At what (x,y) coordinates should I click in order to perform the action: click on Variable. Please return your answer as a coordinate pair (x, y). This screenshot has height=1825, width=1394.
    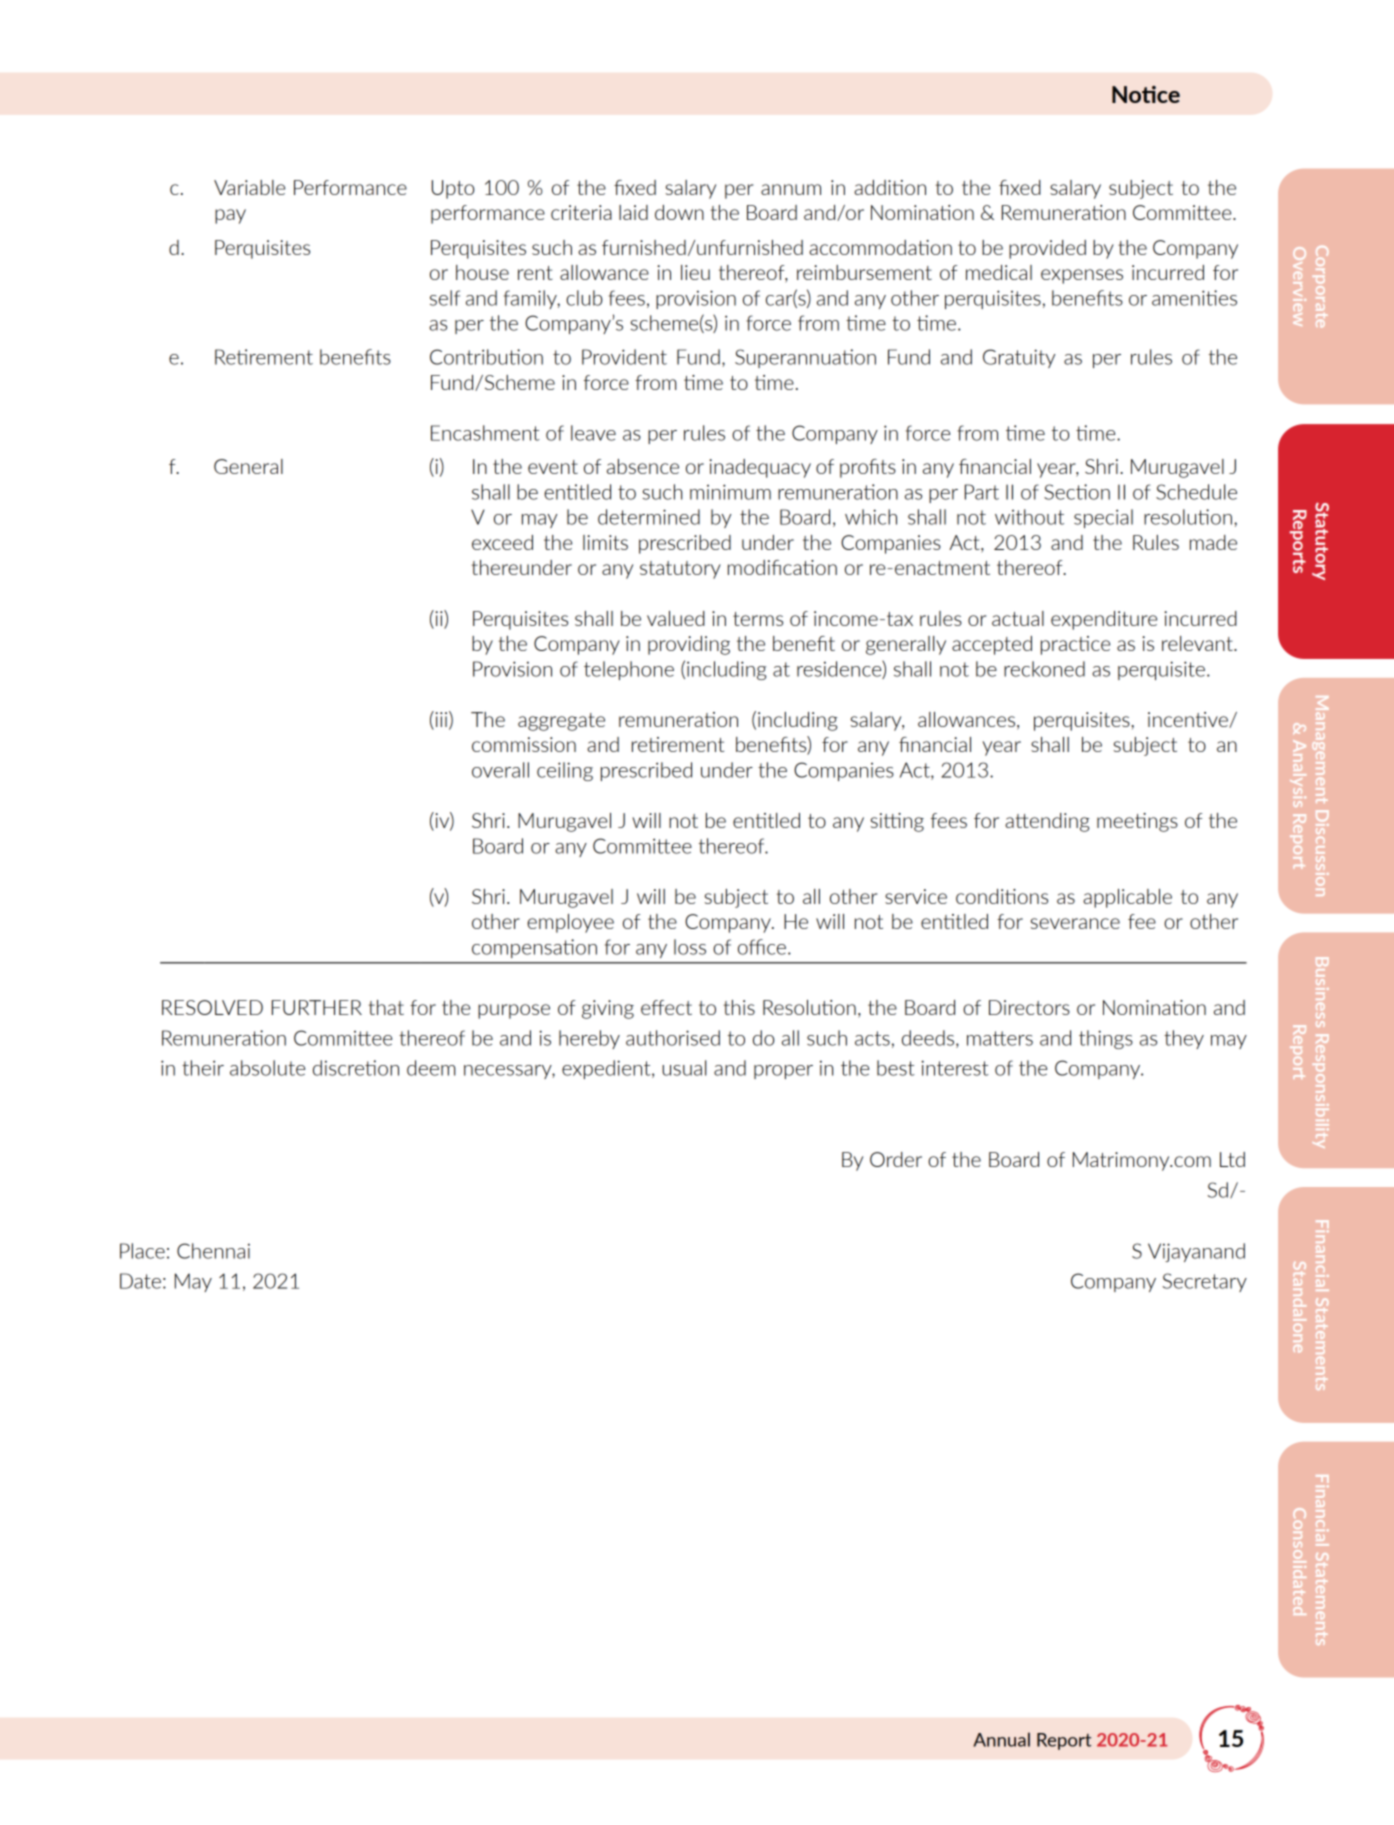
    Looking at the image, I should click on (249, 187).
